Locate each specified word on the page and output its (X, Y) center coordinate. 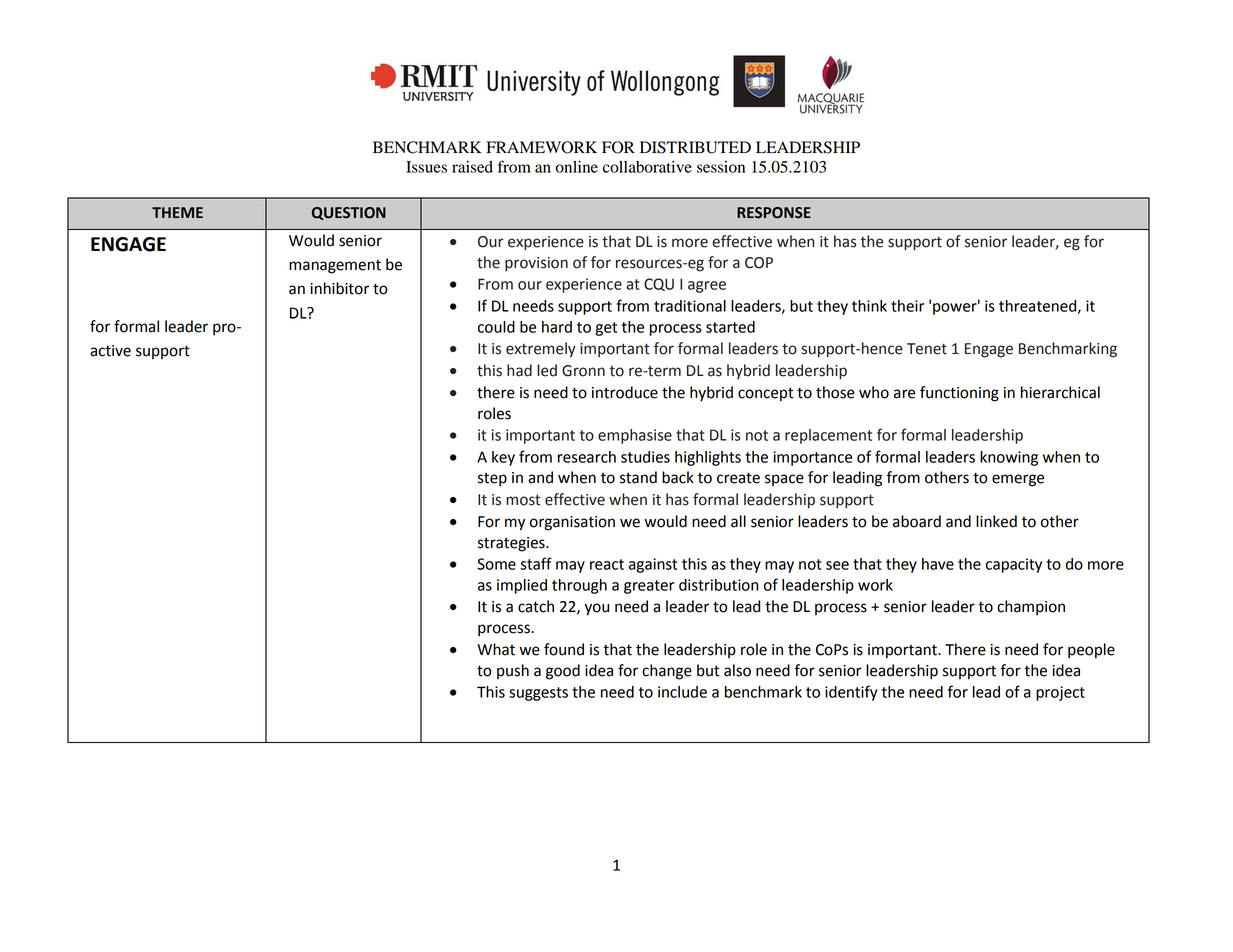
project (1060, 693)
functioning (959, 394)
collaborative (647, 167)
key (503, 458)
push (513, 671)
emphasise (635, 436)
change (667, 672)
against (653, 565)
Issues (426, 167)
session (721, 167)
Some (496, 564)
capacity (1014, 565)
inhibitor (339, 288)
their (907, 306)
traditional (690, 306)
